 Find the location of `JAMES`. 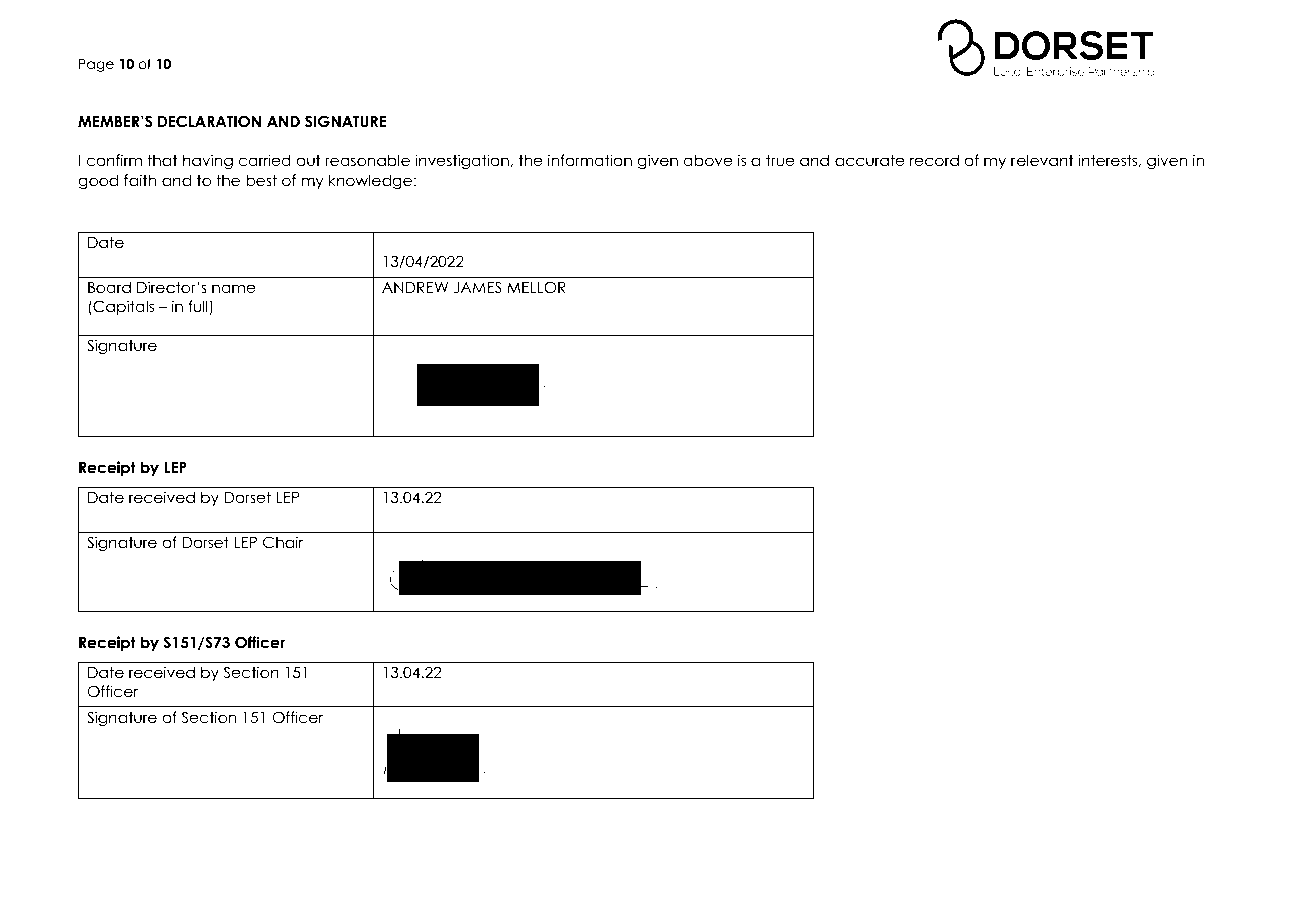

JAMES is located at coordinates (478, 287).
